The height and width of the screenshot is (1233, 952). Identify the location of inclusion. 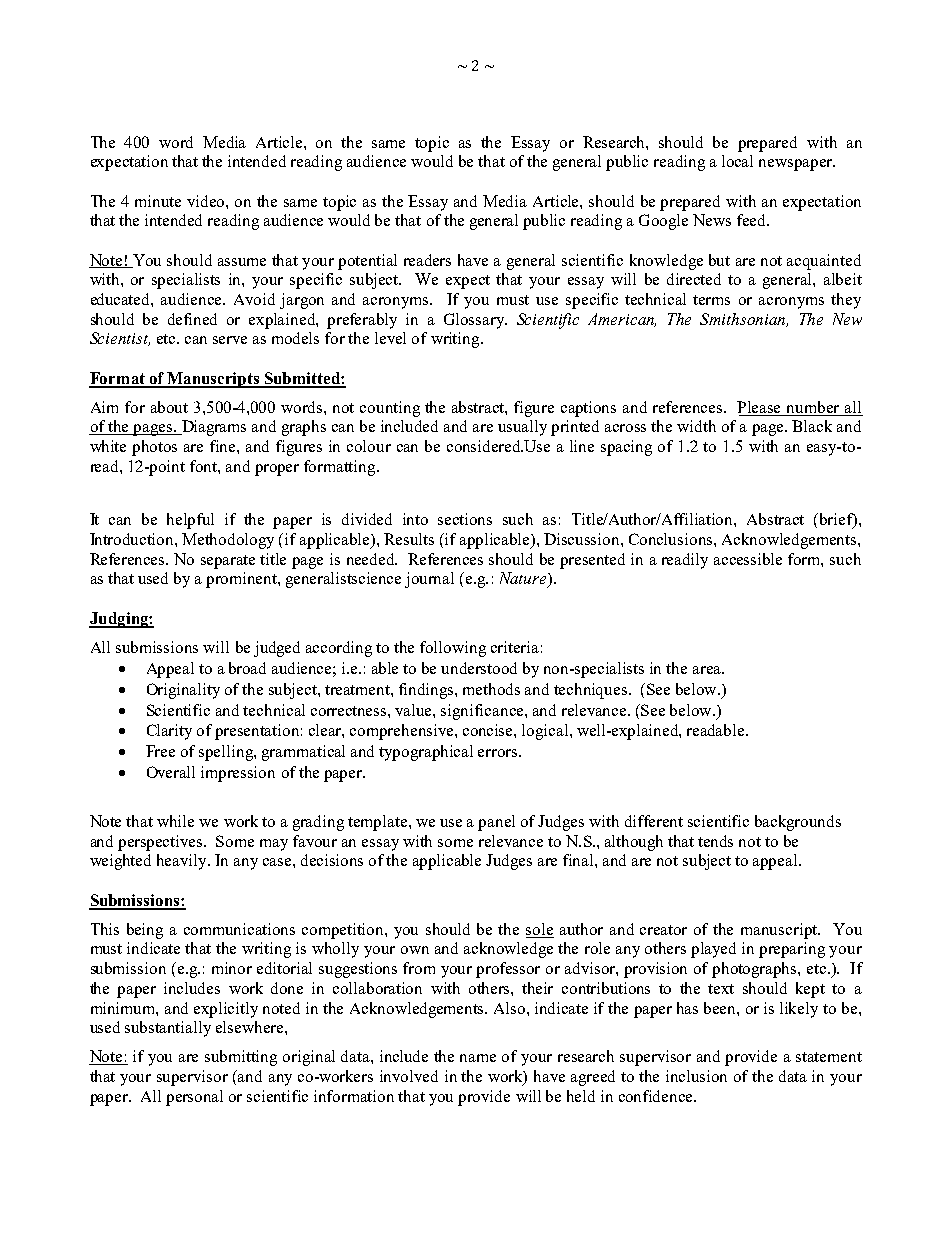
(696, 1076).
